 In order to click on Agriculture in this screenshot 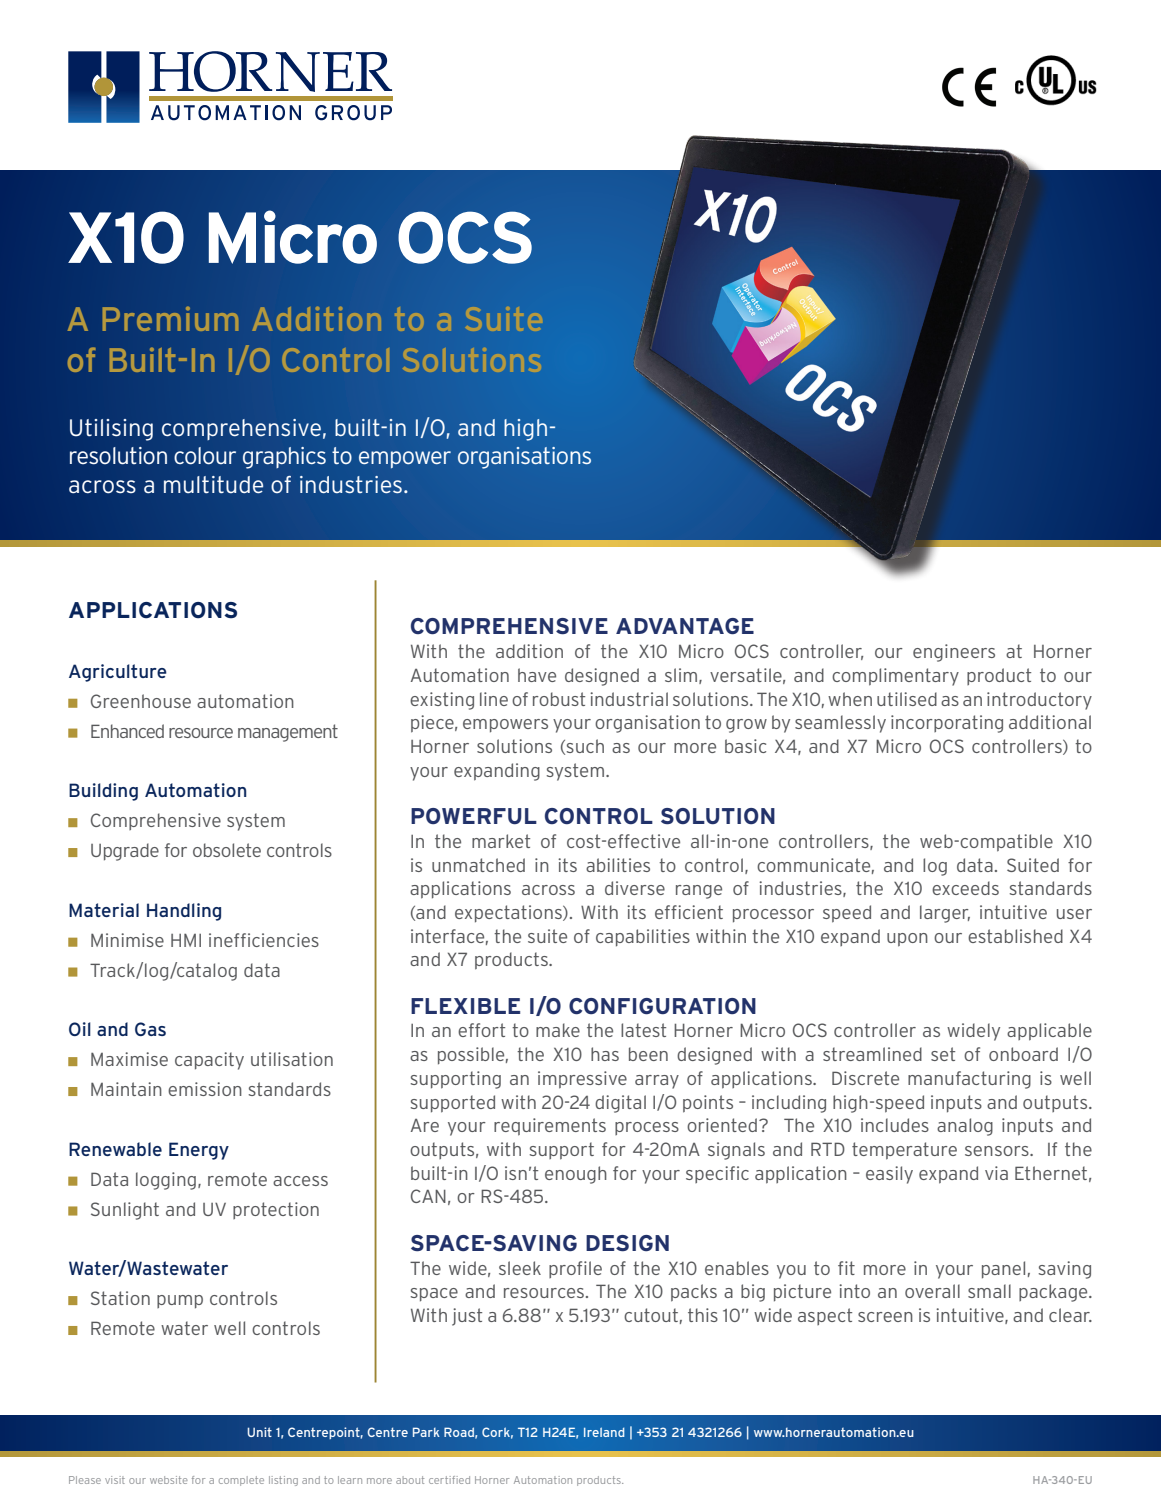, I will do `click(118, 673)`.
